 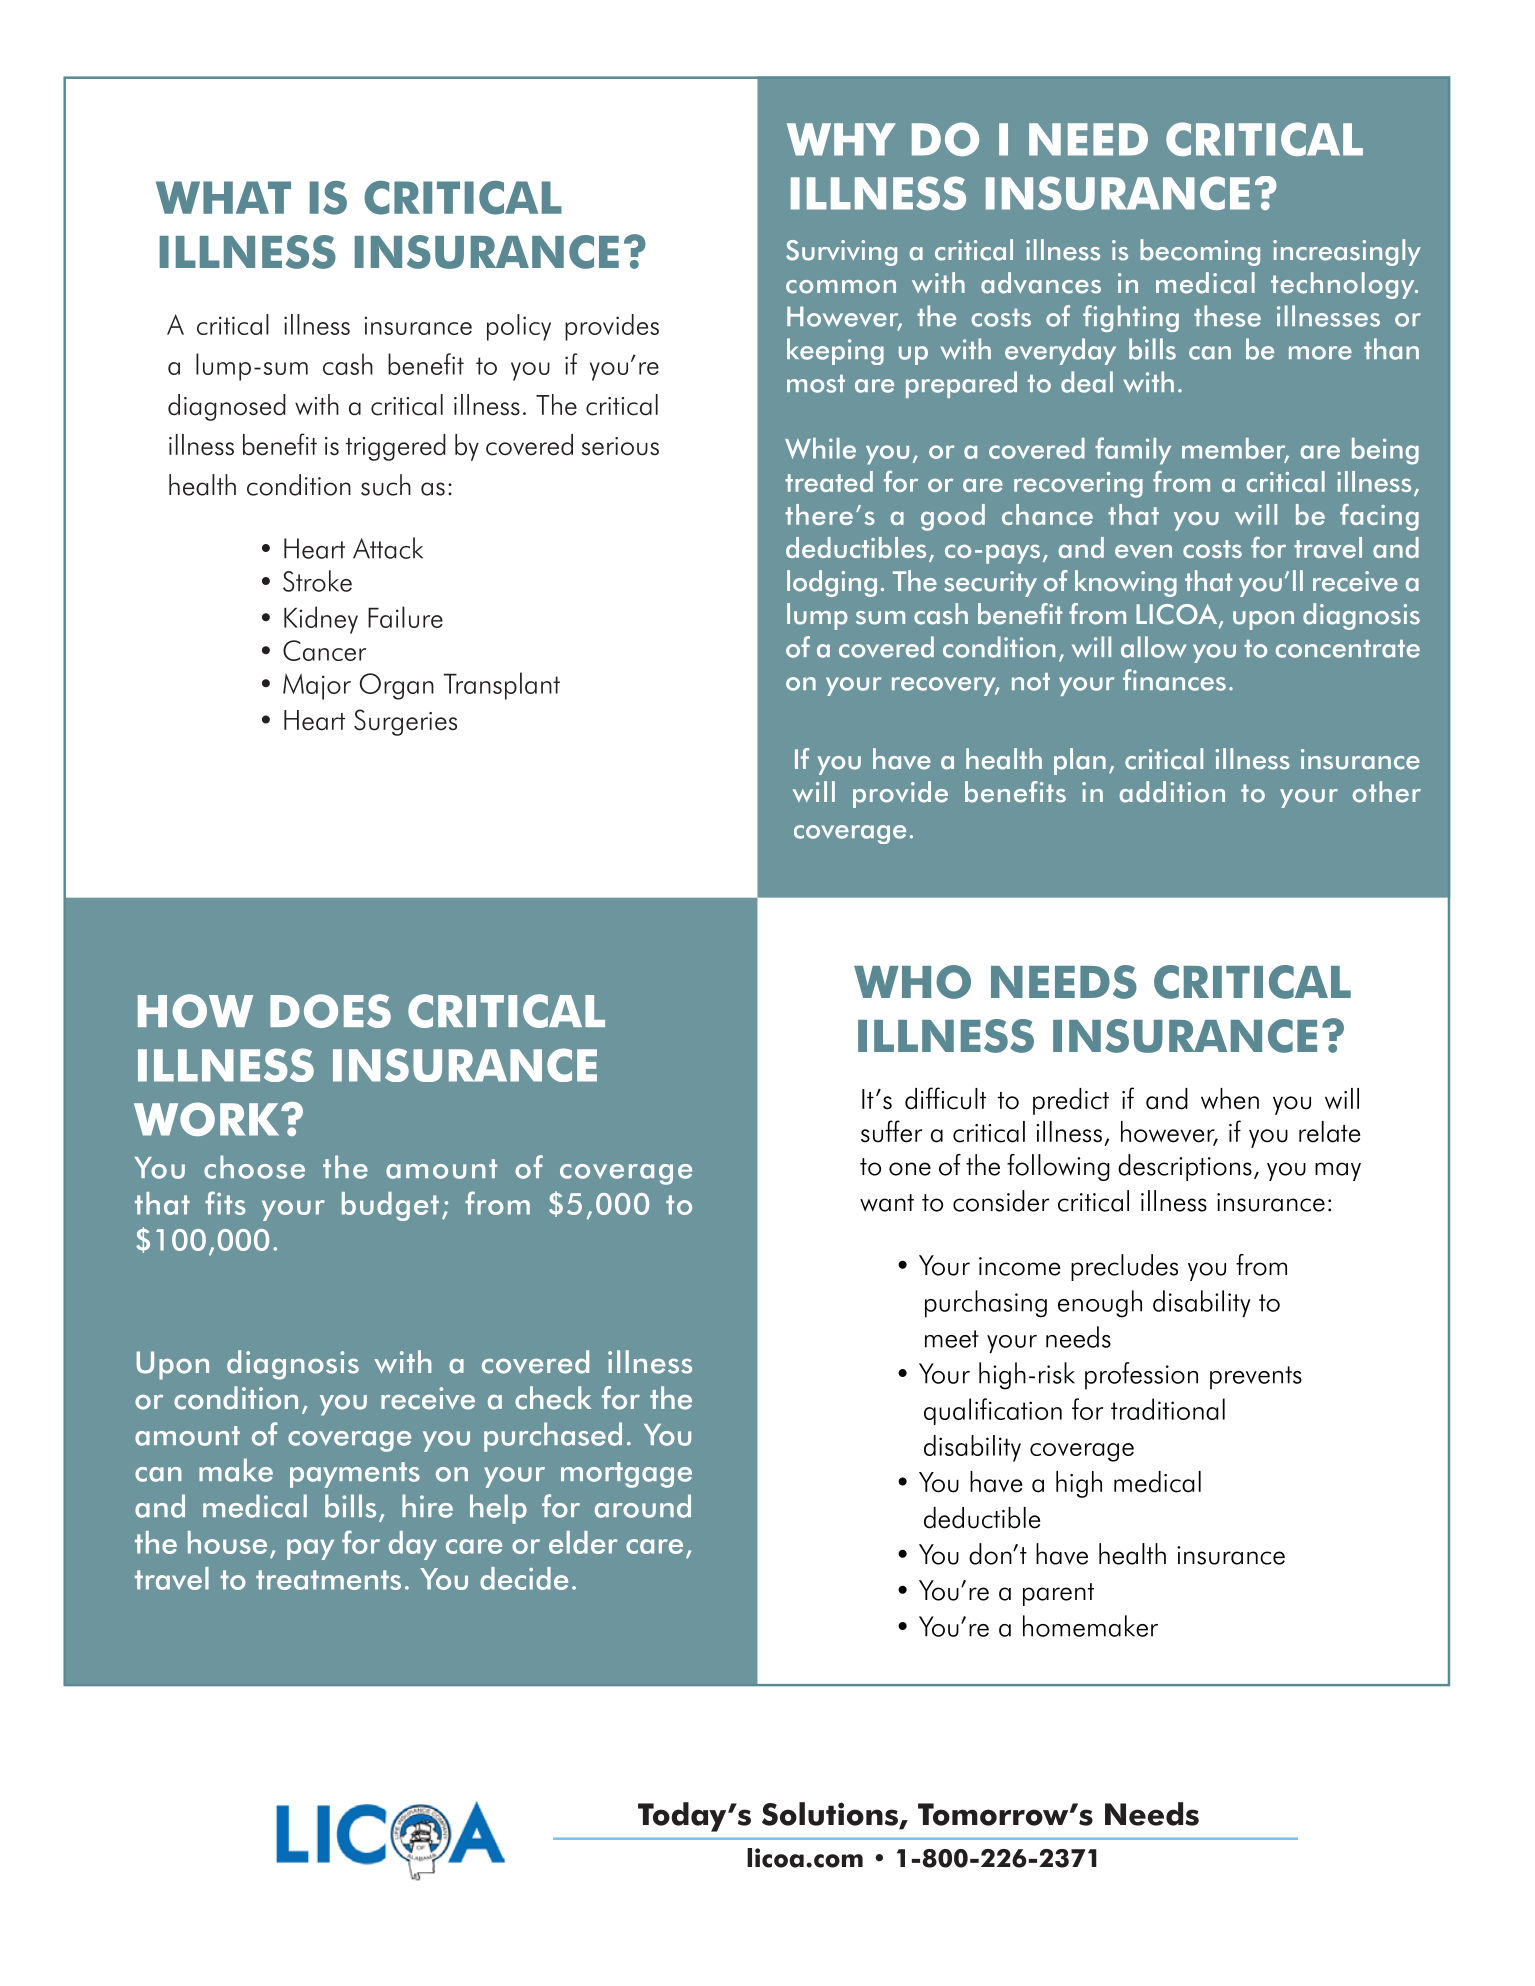 What do you see at coordinates (1058, 1594) in the screenshot?
I see `parent` at bounding box center [1058, 1594].
